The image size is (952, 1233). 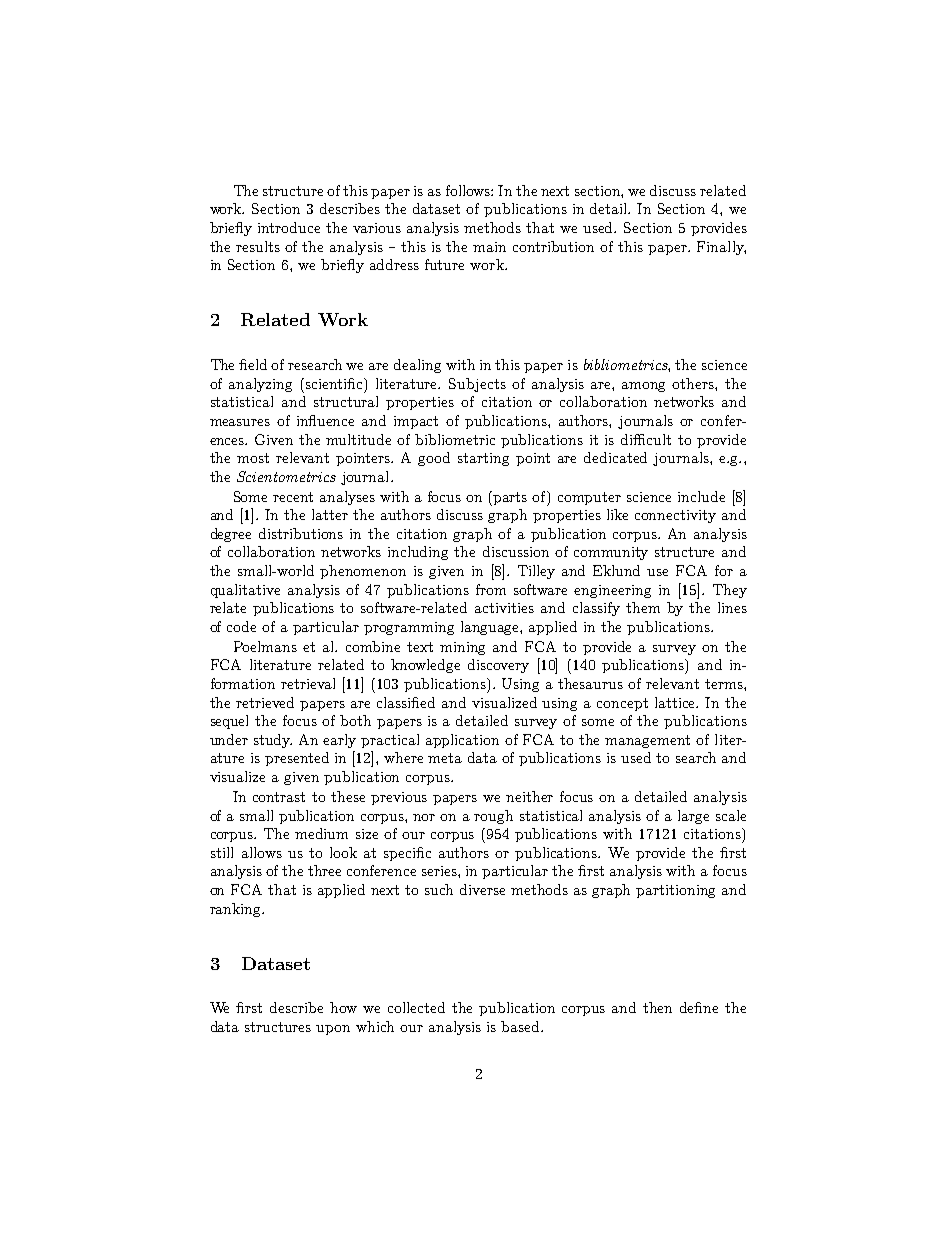 What do you see at coordinates (489, 247) in the document?
I see `main` at bounding box center [489, 247].
